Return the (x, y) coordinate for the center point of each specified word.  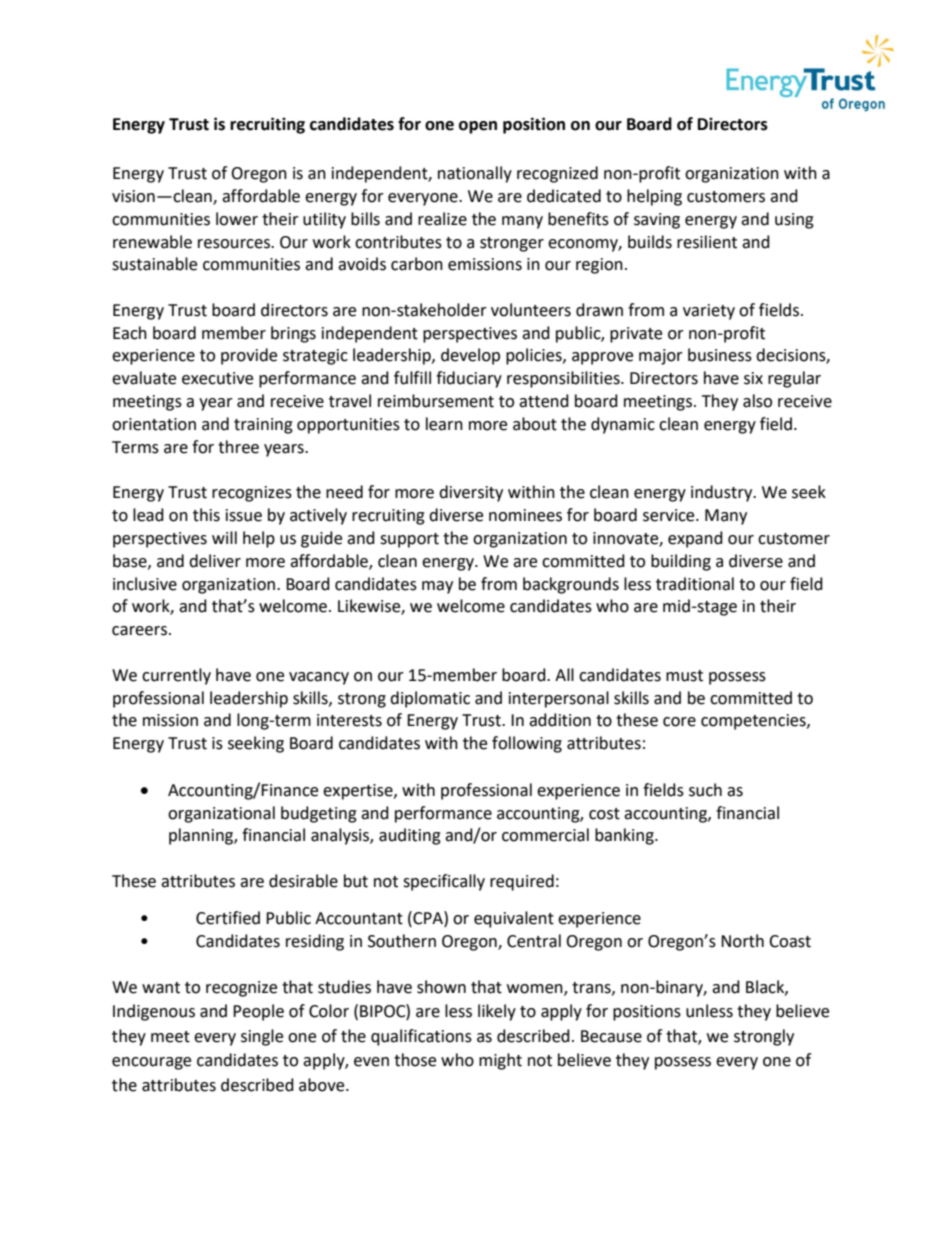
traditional (695, 584)
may (437, 587)
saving (657, 221)
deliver (215, 561)
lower (237, 219)
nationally (475, 174)
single (262, 1037)
